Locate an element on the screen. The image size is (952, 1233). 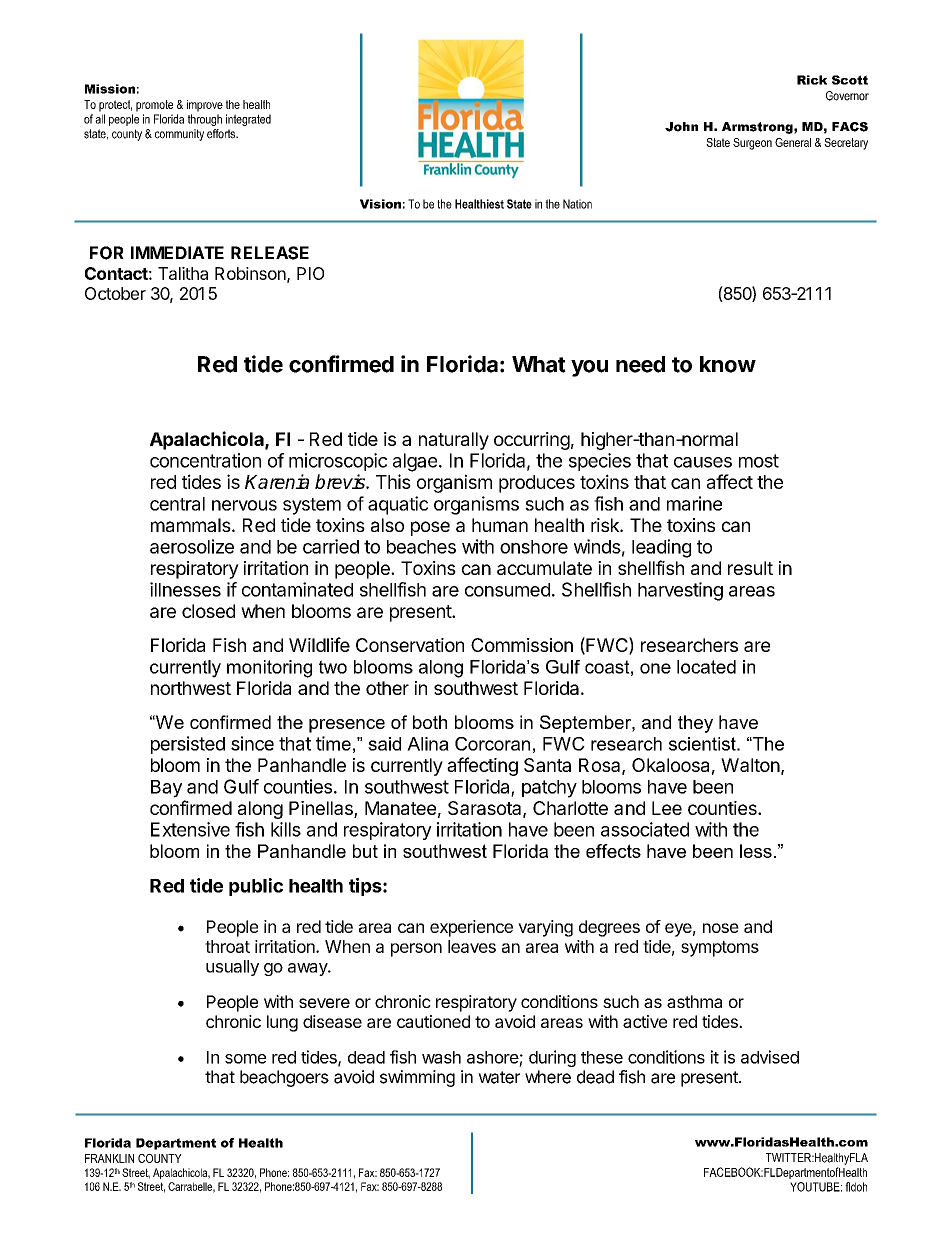
know is located at coordinates (728, 364).
